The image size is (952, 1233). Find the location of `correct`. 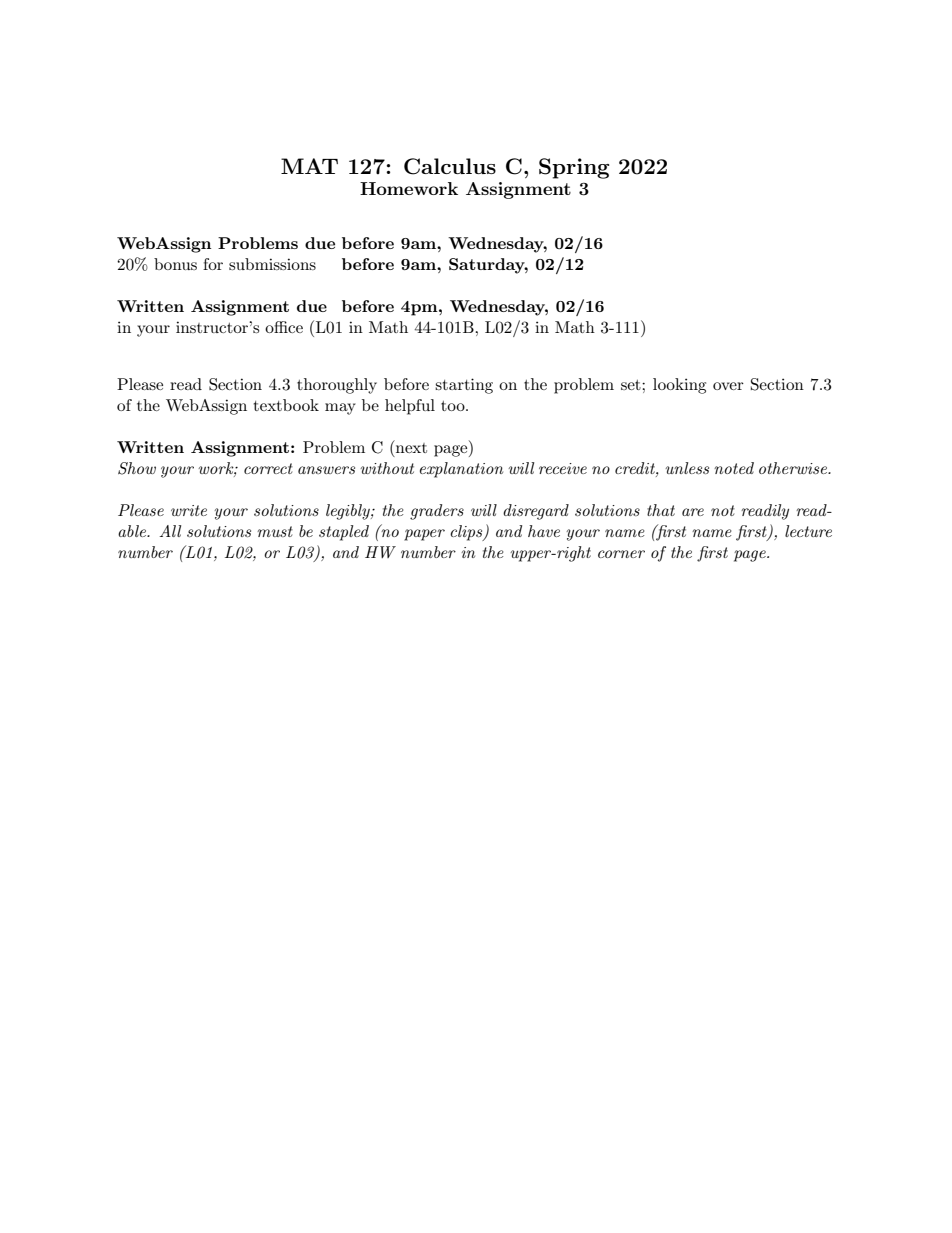

correct is located at coordinates (268, 468).
